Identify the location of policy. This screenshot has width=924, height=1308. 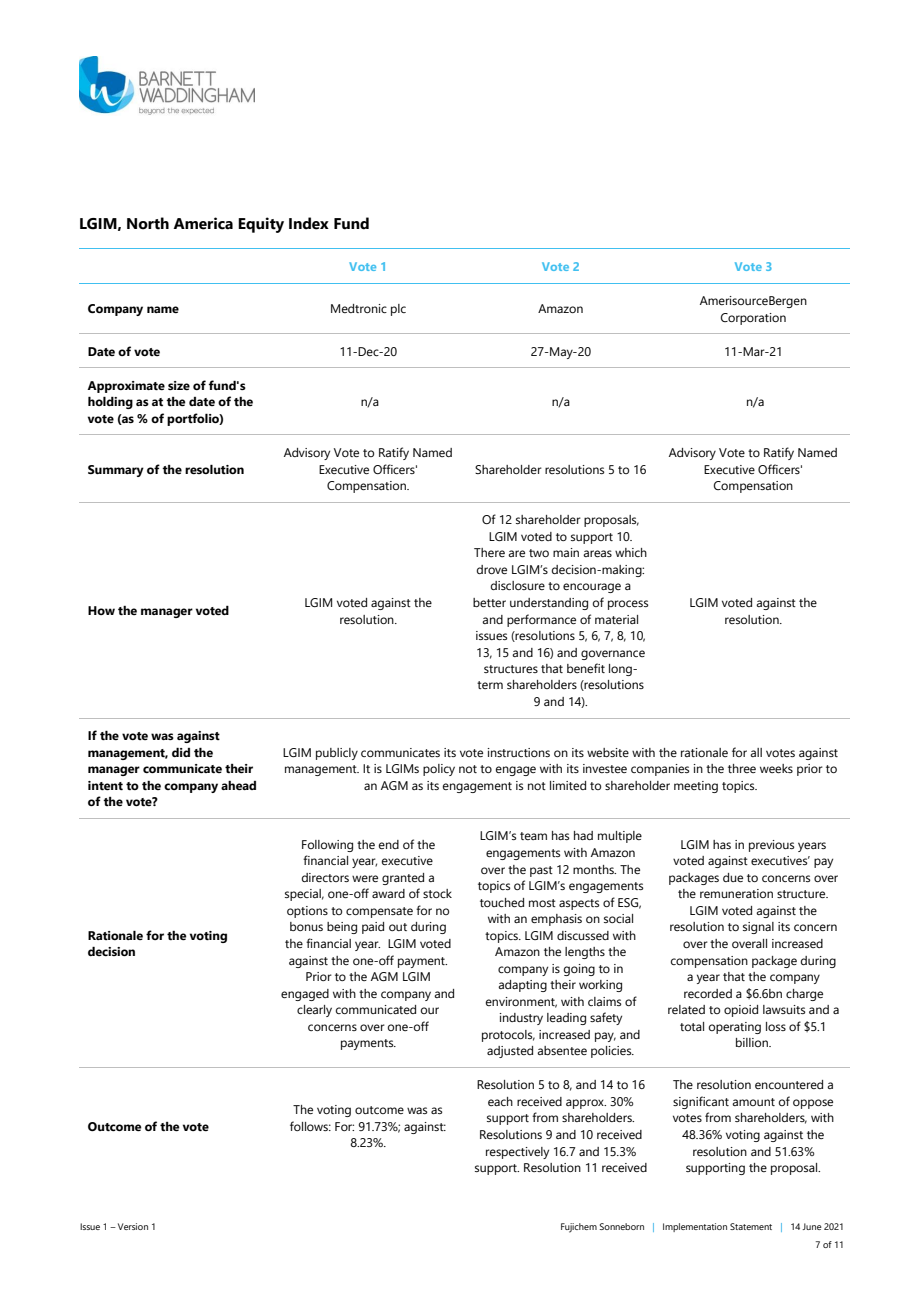
(439, 770).
